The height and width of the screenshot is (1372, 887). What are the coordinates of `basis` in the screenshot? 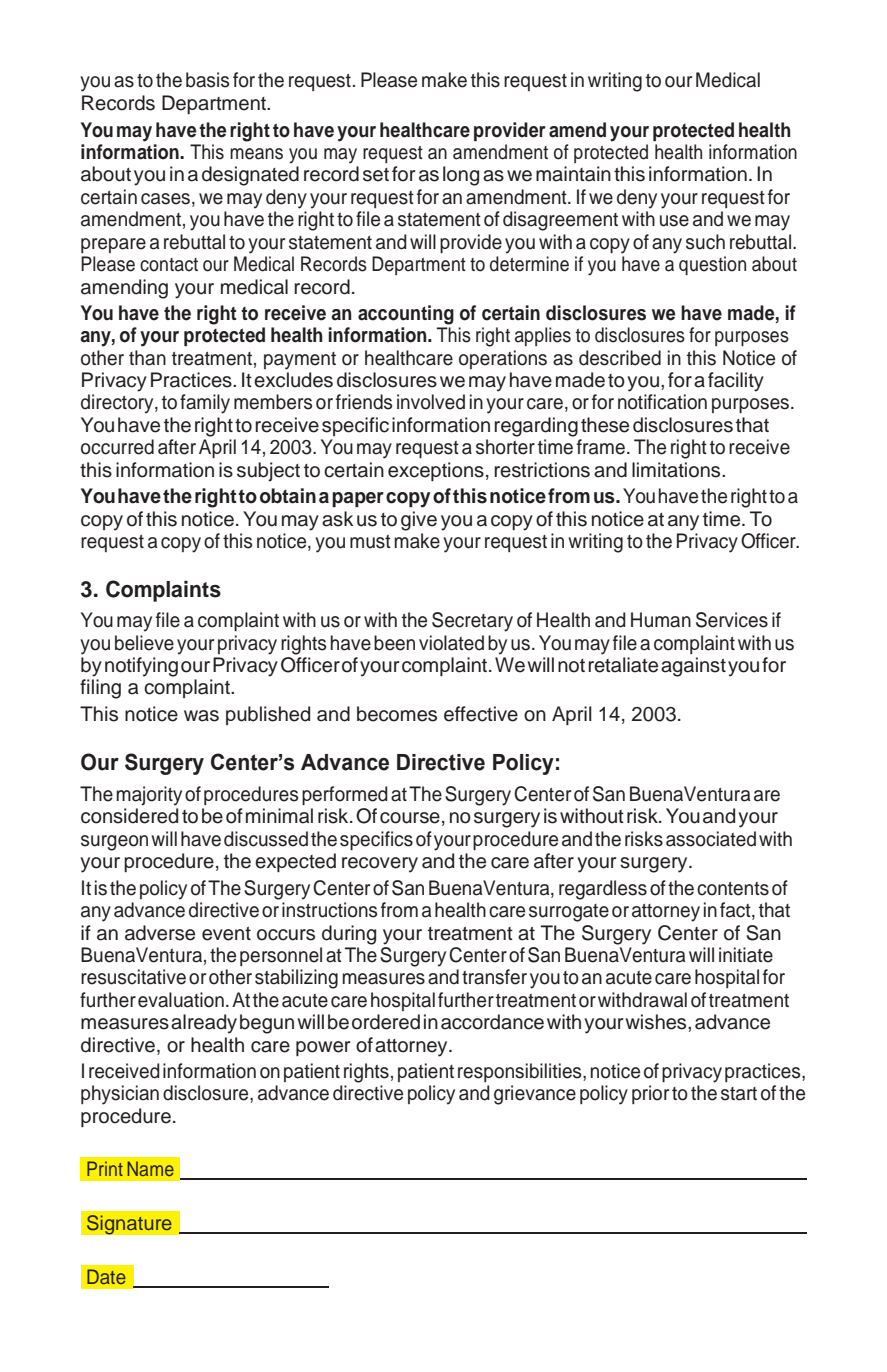 It's located at (207, 80).
